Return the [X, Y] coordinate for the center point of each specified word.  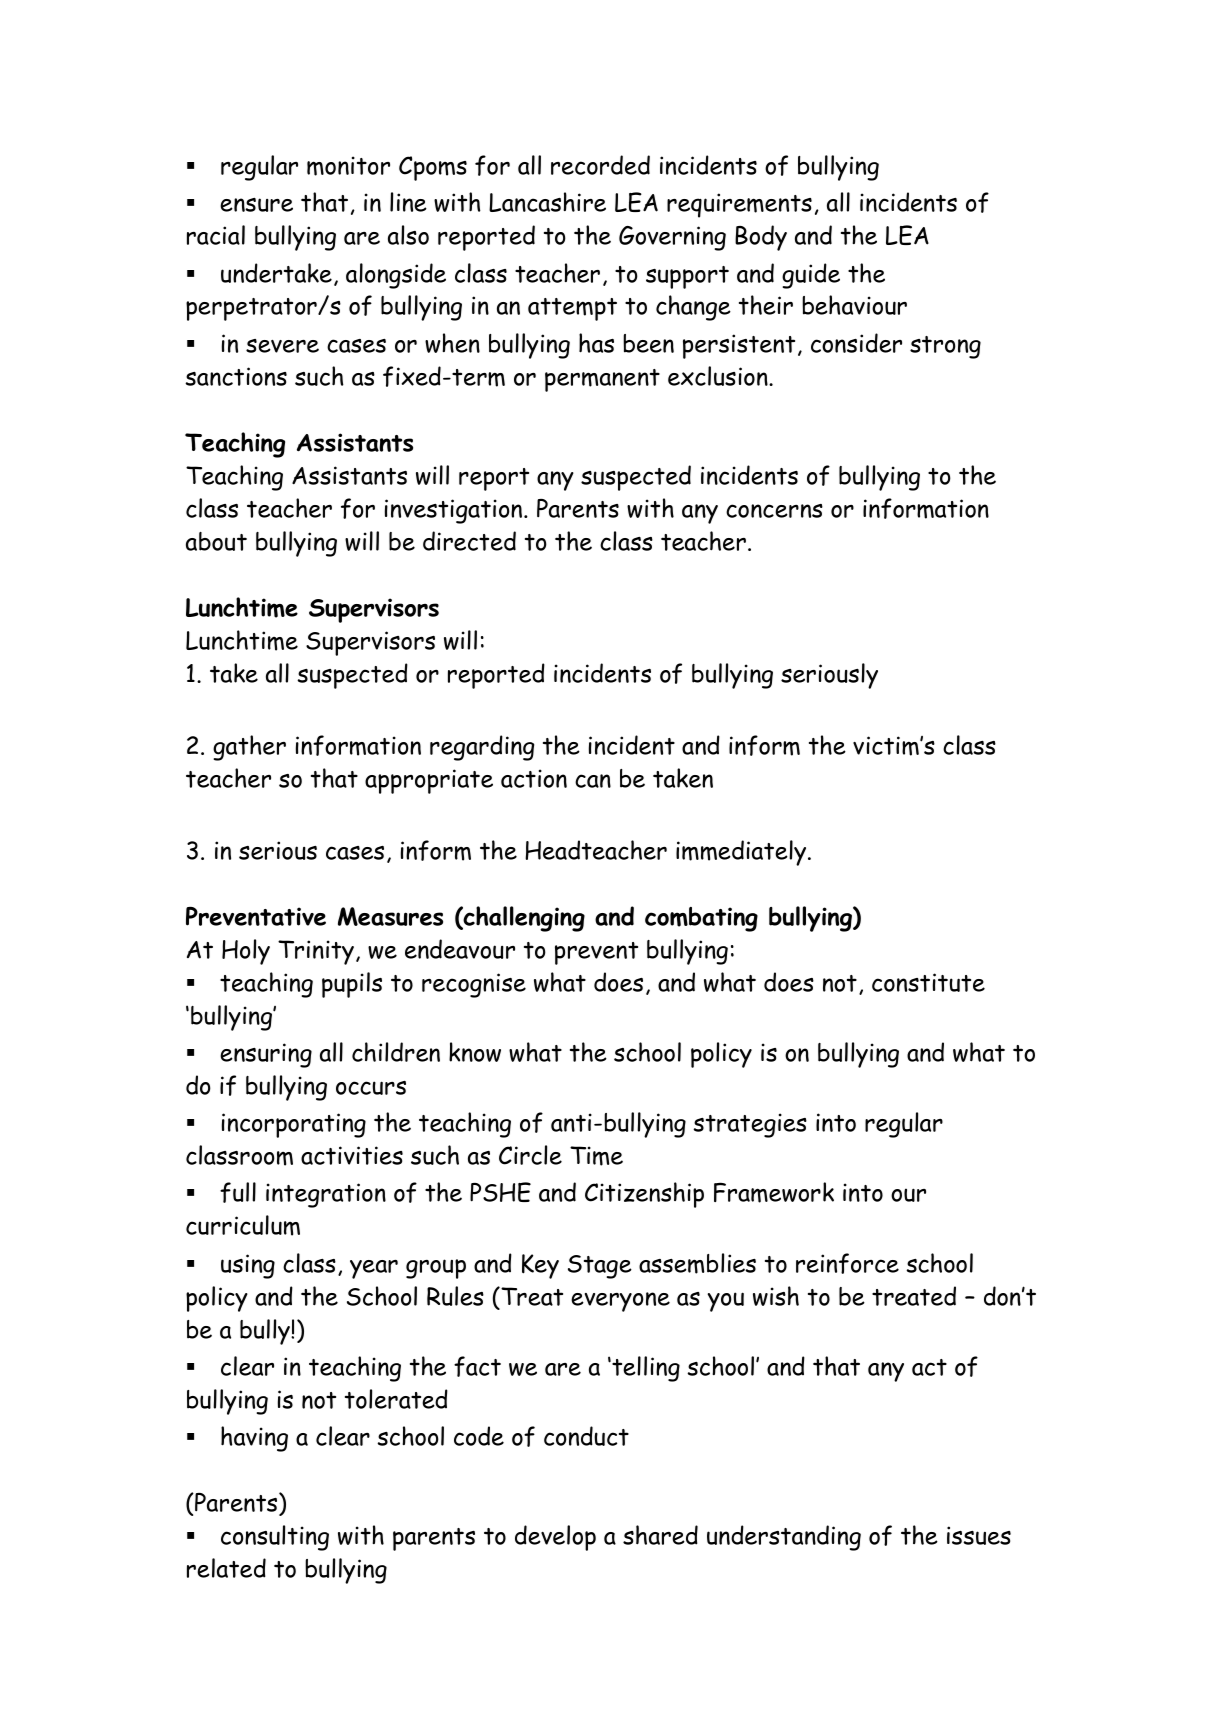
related [226, 1568]
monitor [348, 166]
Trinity [316, 952]
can [593, 781]
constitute [928, 982]
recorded [600, 165]
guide [811, 276]
